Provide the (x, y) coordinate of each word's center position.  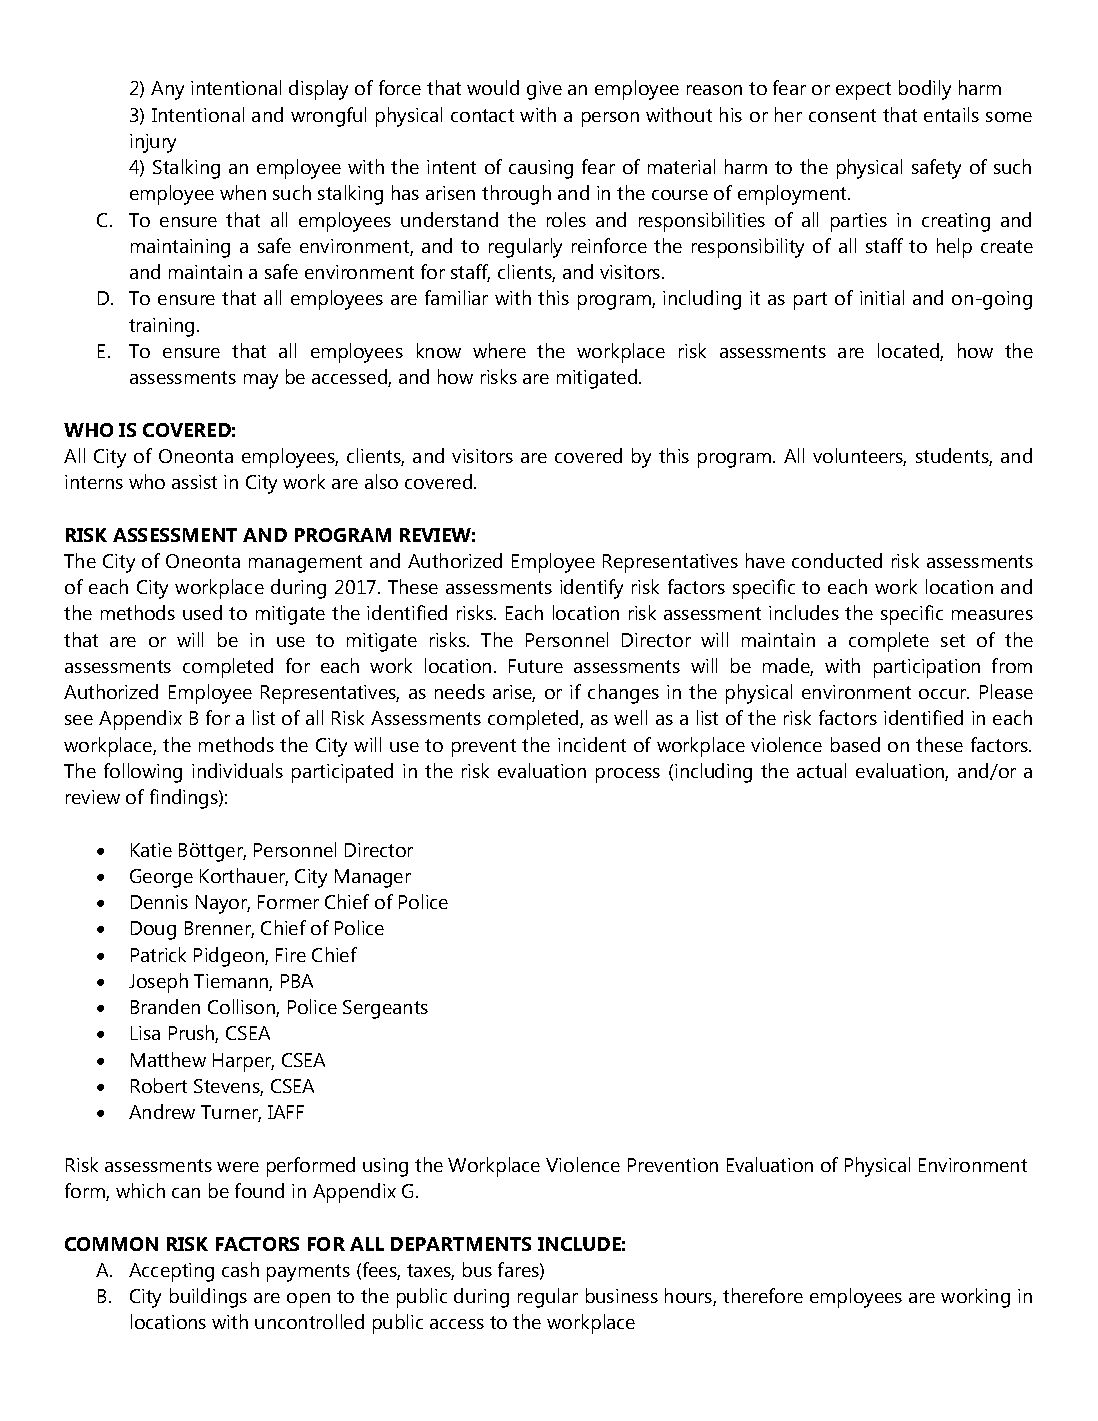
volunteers (859, 457)
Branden (165, 1006)
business (622, 1295)
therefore (763, 1295)
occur (944, 694)
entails (951, 114)
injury (153, 143)
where (499, 350)
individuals (237, 770)
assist (194, 482)
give (544, 90)
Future (536, 666)
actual (821, 770)
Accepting (171, 1272)
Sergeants (385, 1009)
